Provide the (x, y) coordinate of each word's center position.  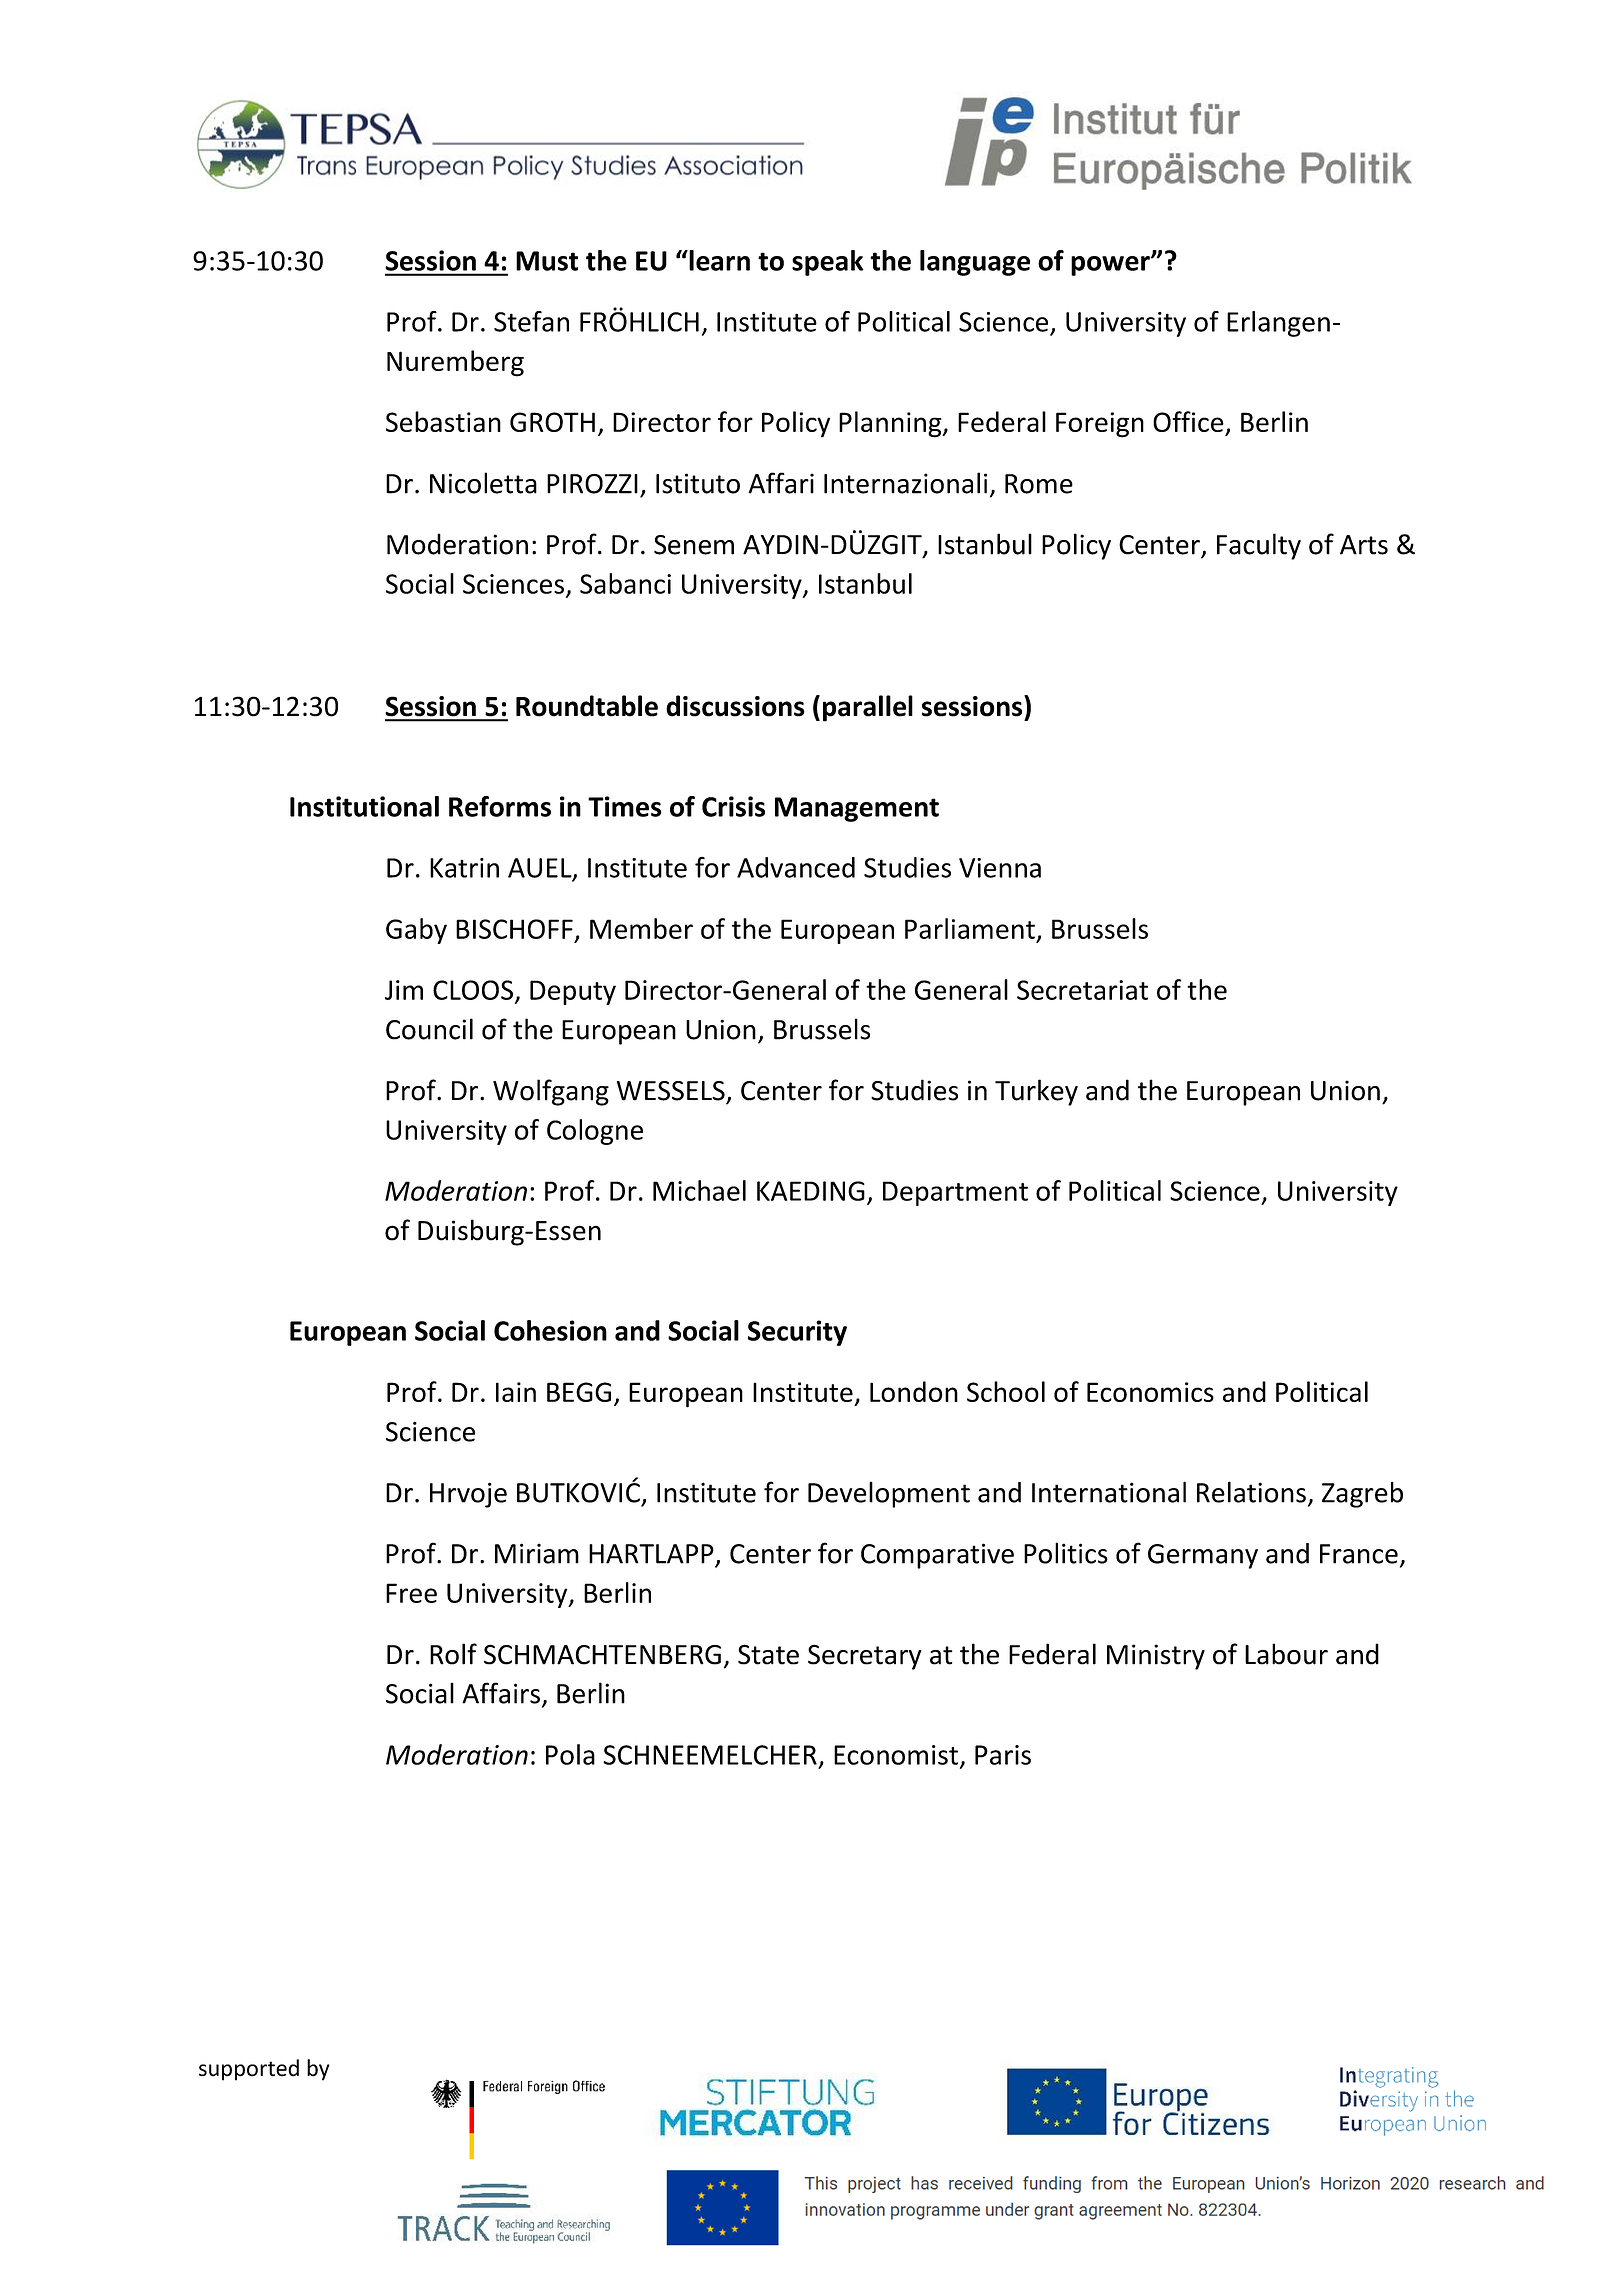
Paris (1003, 1755)
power (1111, 266)
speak (828, 263)
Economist (896, 1755)
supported (249, 2070)
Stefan (531, 321)
